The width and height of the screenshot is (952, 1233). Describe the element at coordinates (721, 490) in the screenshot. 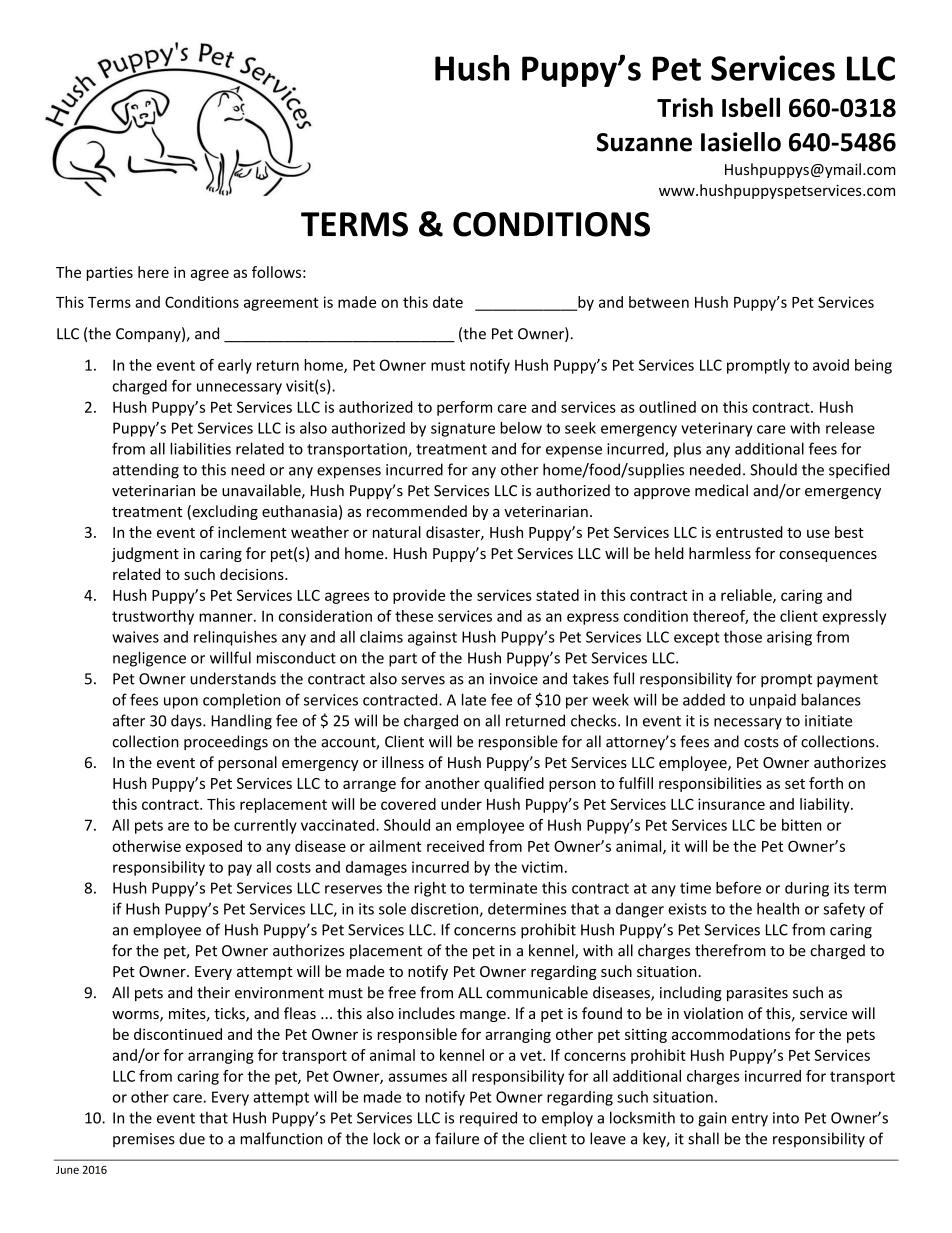

I see `medical` at that location.
